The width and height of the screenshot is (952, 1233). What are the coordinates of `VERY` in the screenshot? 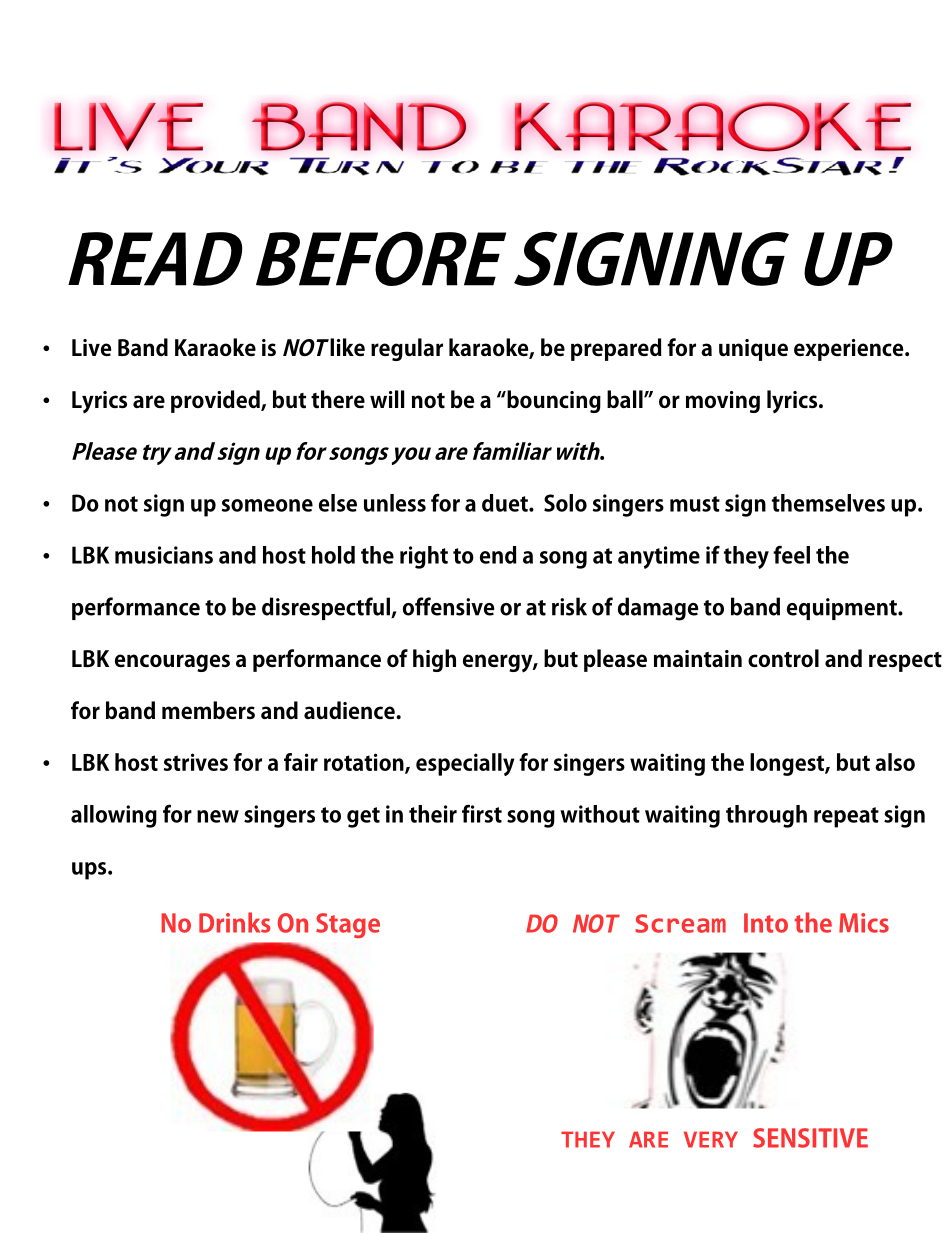 It's located at (711, 1139).
